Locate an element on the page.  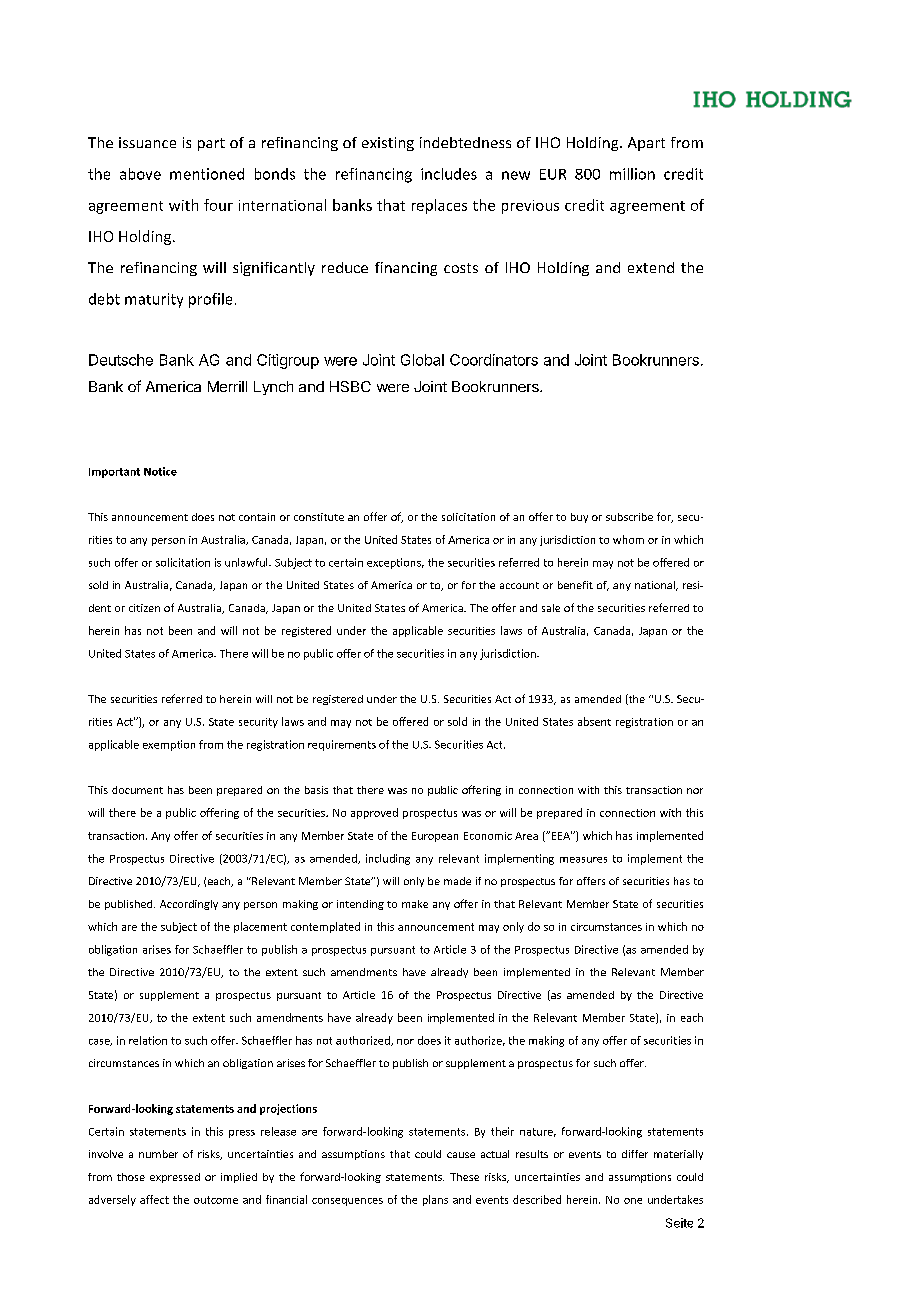
existing is located at coordinates (388, 144).
